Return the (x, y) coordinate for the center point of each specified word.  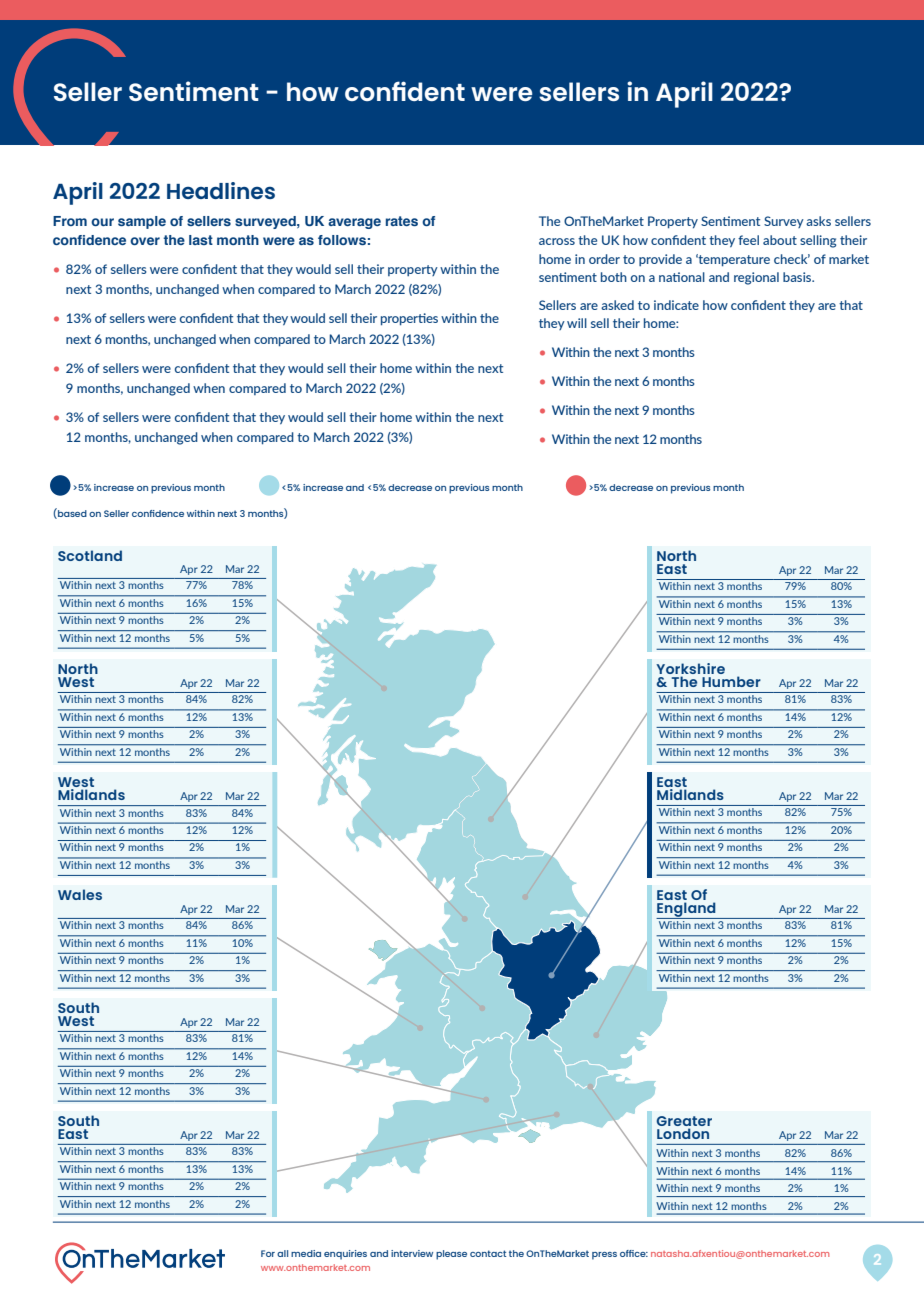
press (604, 1256)
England (687, 910)
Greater (684, 1121)
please (451, 1255)
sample (142, 222)
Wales (80, 894)
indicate (676, 305)
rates (402, 221)
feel (748, 240)
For (268, 1253)
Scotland (90, 555)
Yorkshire (690, 668)
